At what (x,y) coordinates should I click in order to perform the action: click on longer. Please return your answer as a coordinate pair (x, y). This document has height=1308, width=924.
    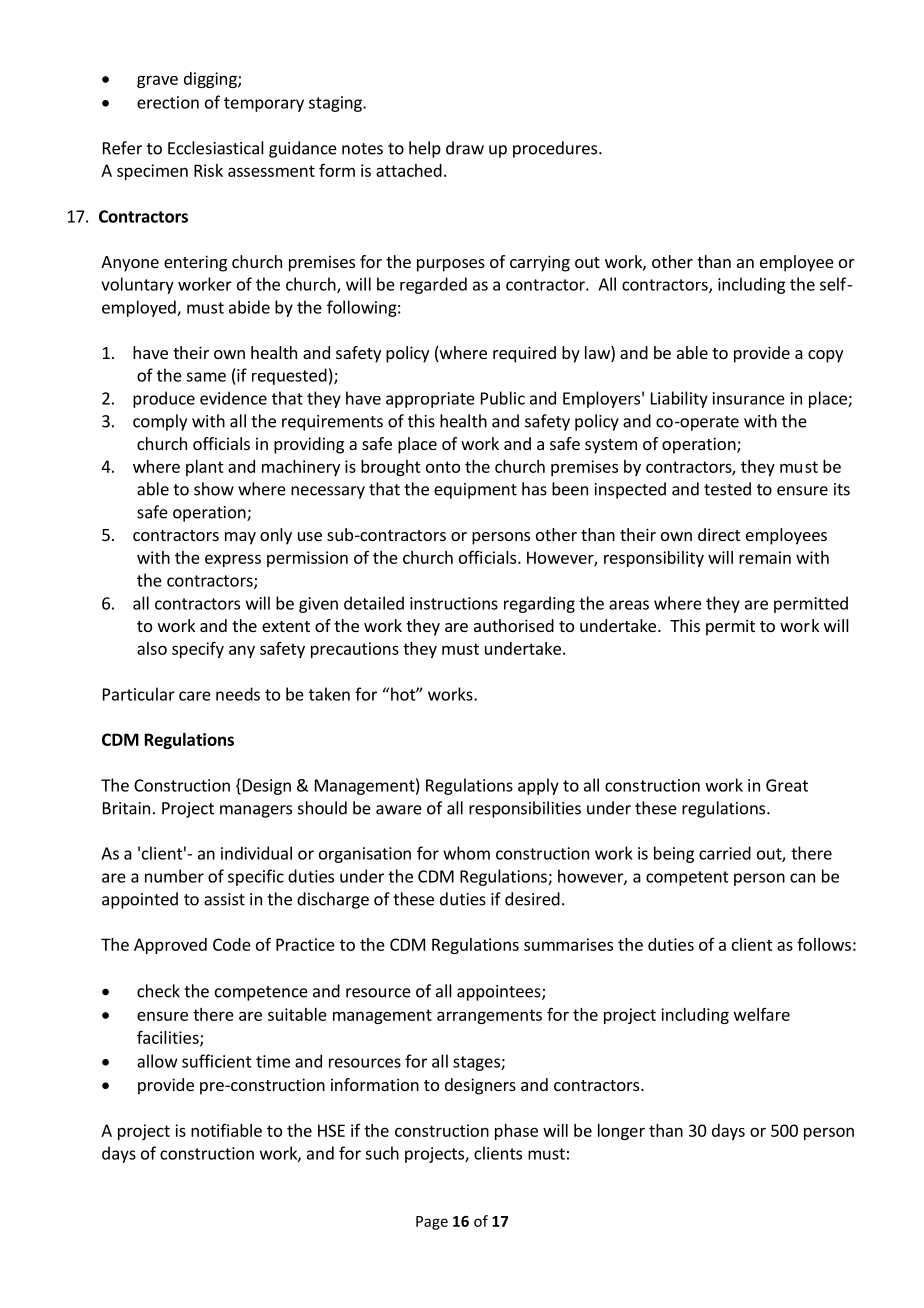
    Looking at the image, I should click on (621, 1132).
